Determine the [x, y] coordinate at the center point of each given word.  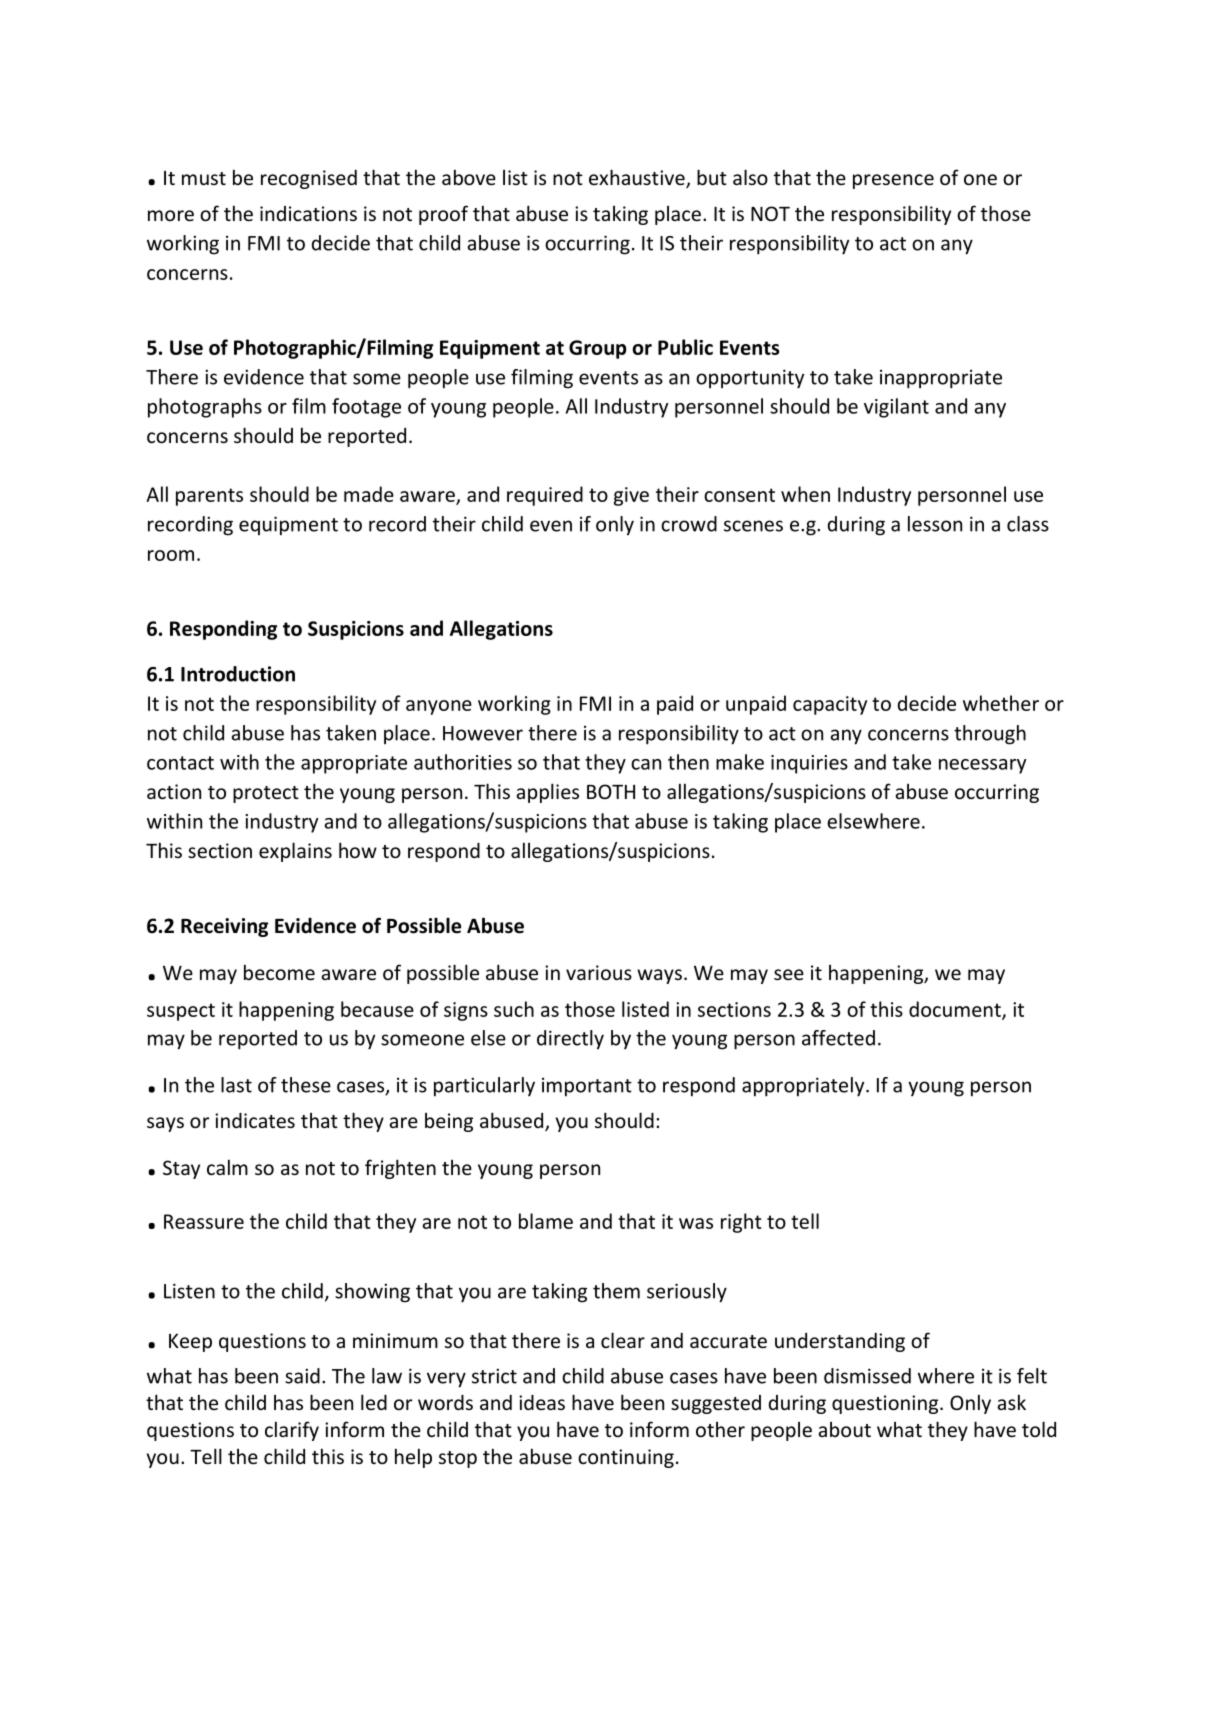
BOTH [611, 791]
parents [209, 497]
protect [266, 794]
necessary [982, 766]
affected [838, 1038]
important [587, 1087]
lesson [935, 524]
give [631, 496]
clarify [292, 1431]
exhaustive [638, 178]
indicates [255, 1120]
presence [893, 181]
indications [308, 213]
